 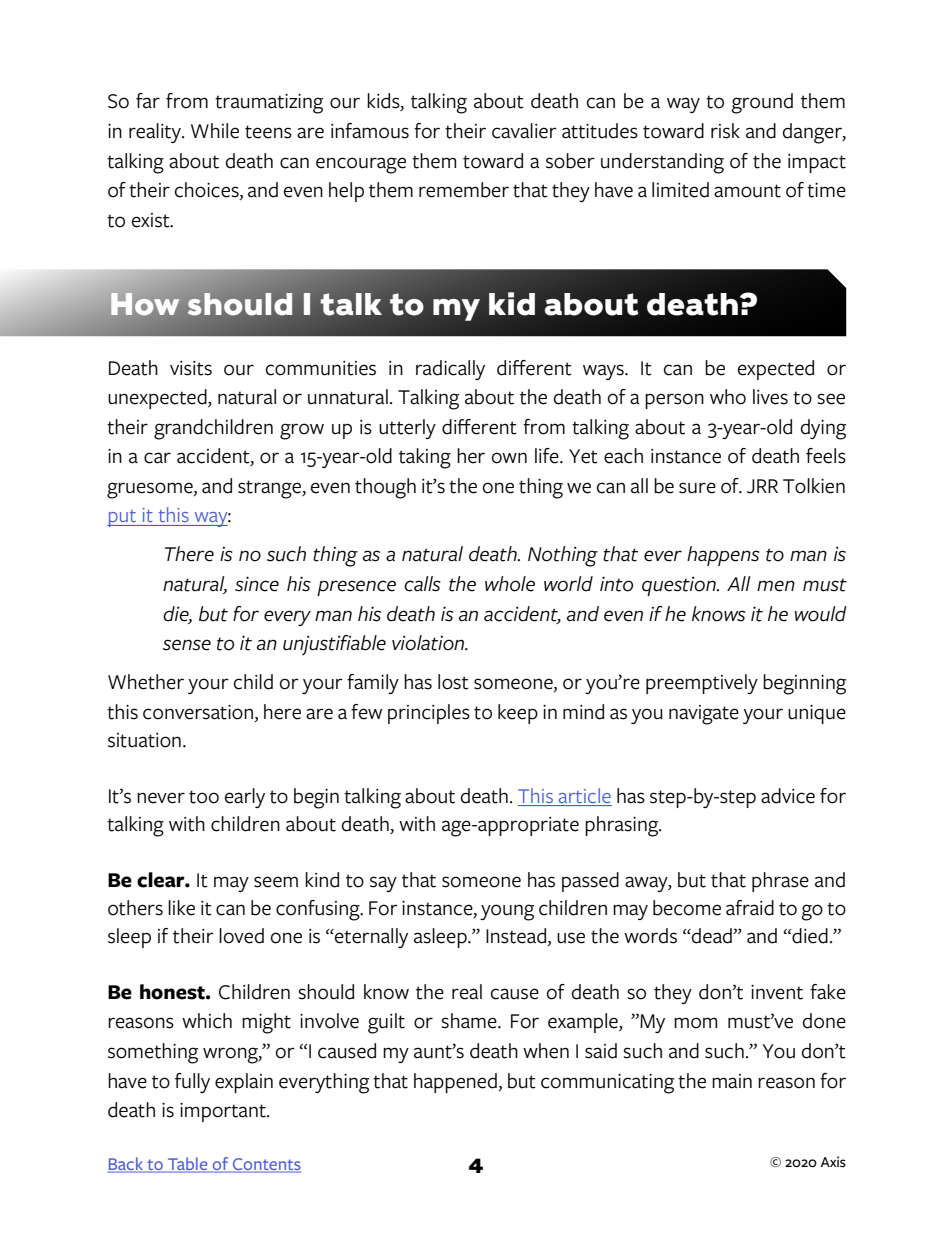 What do you see at coordinates (585, 795) in the screenshot?
I see `article` at bounding box center [585, 795].
